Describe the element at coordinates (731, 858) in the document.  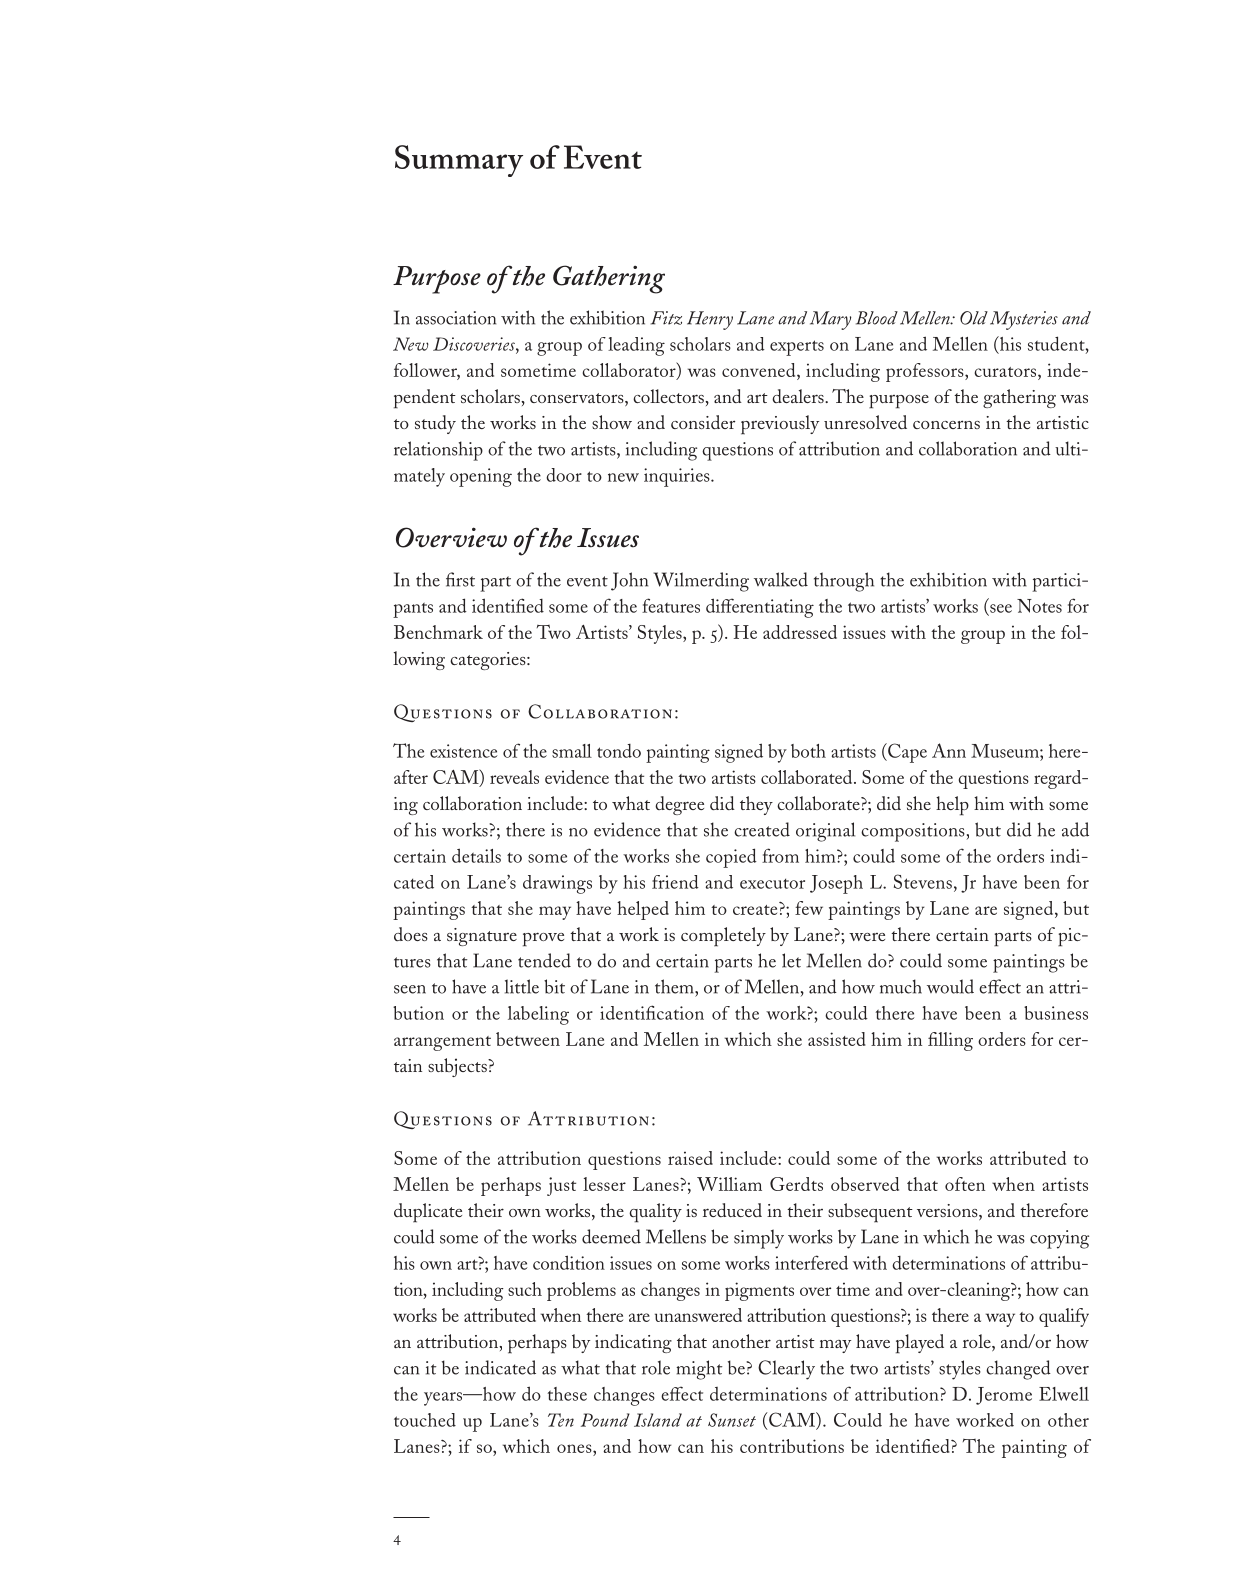
I see `copied` at that location.
